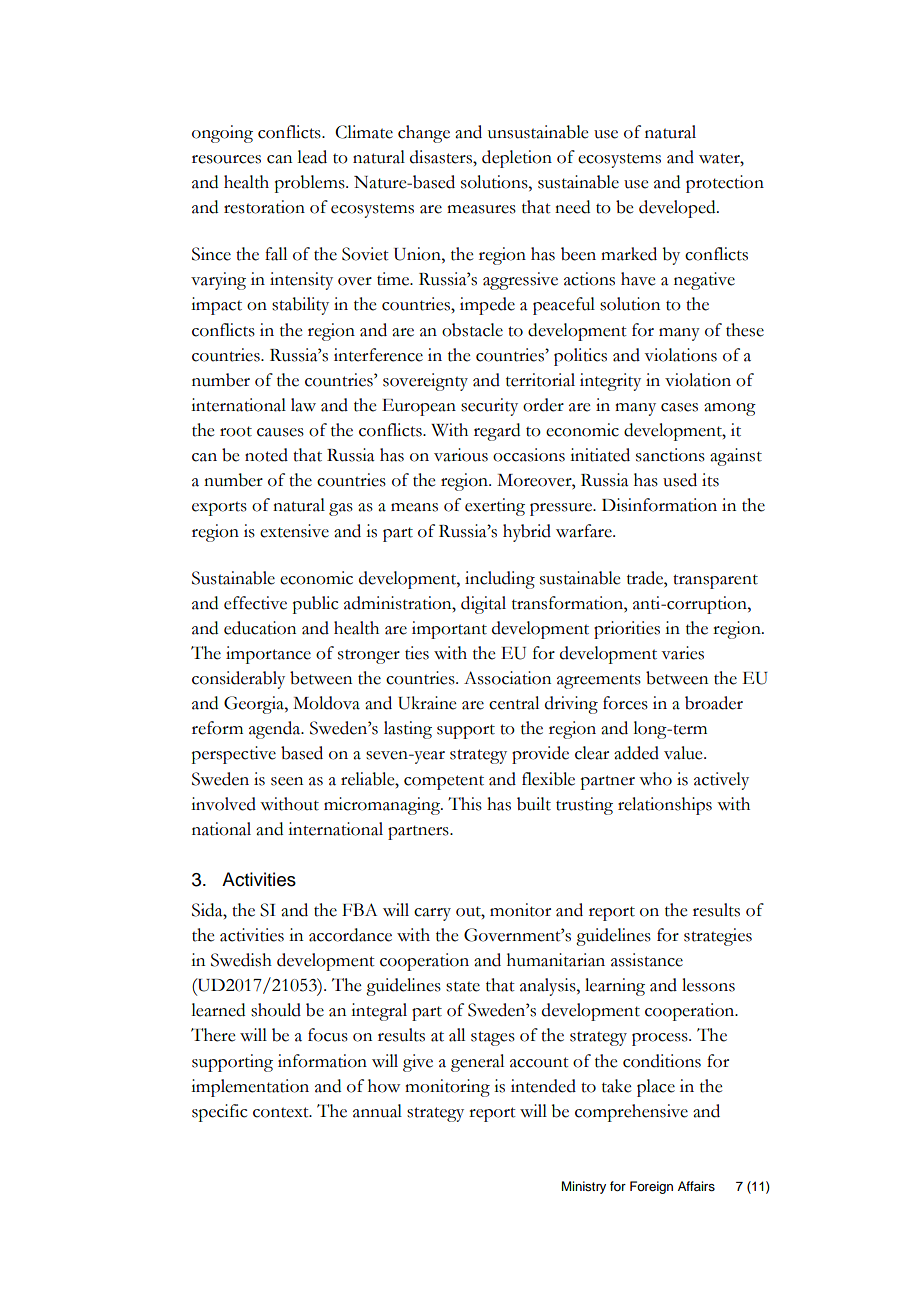  I want to click on lead, so click(312, 157).
